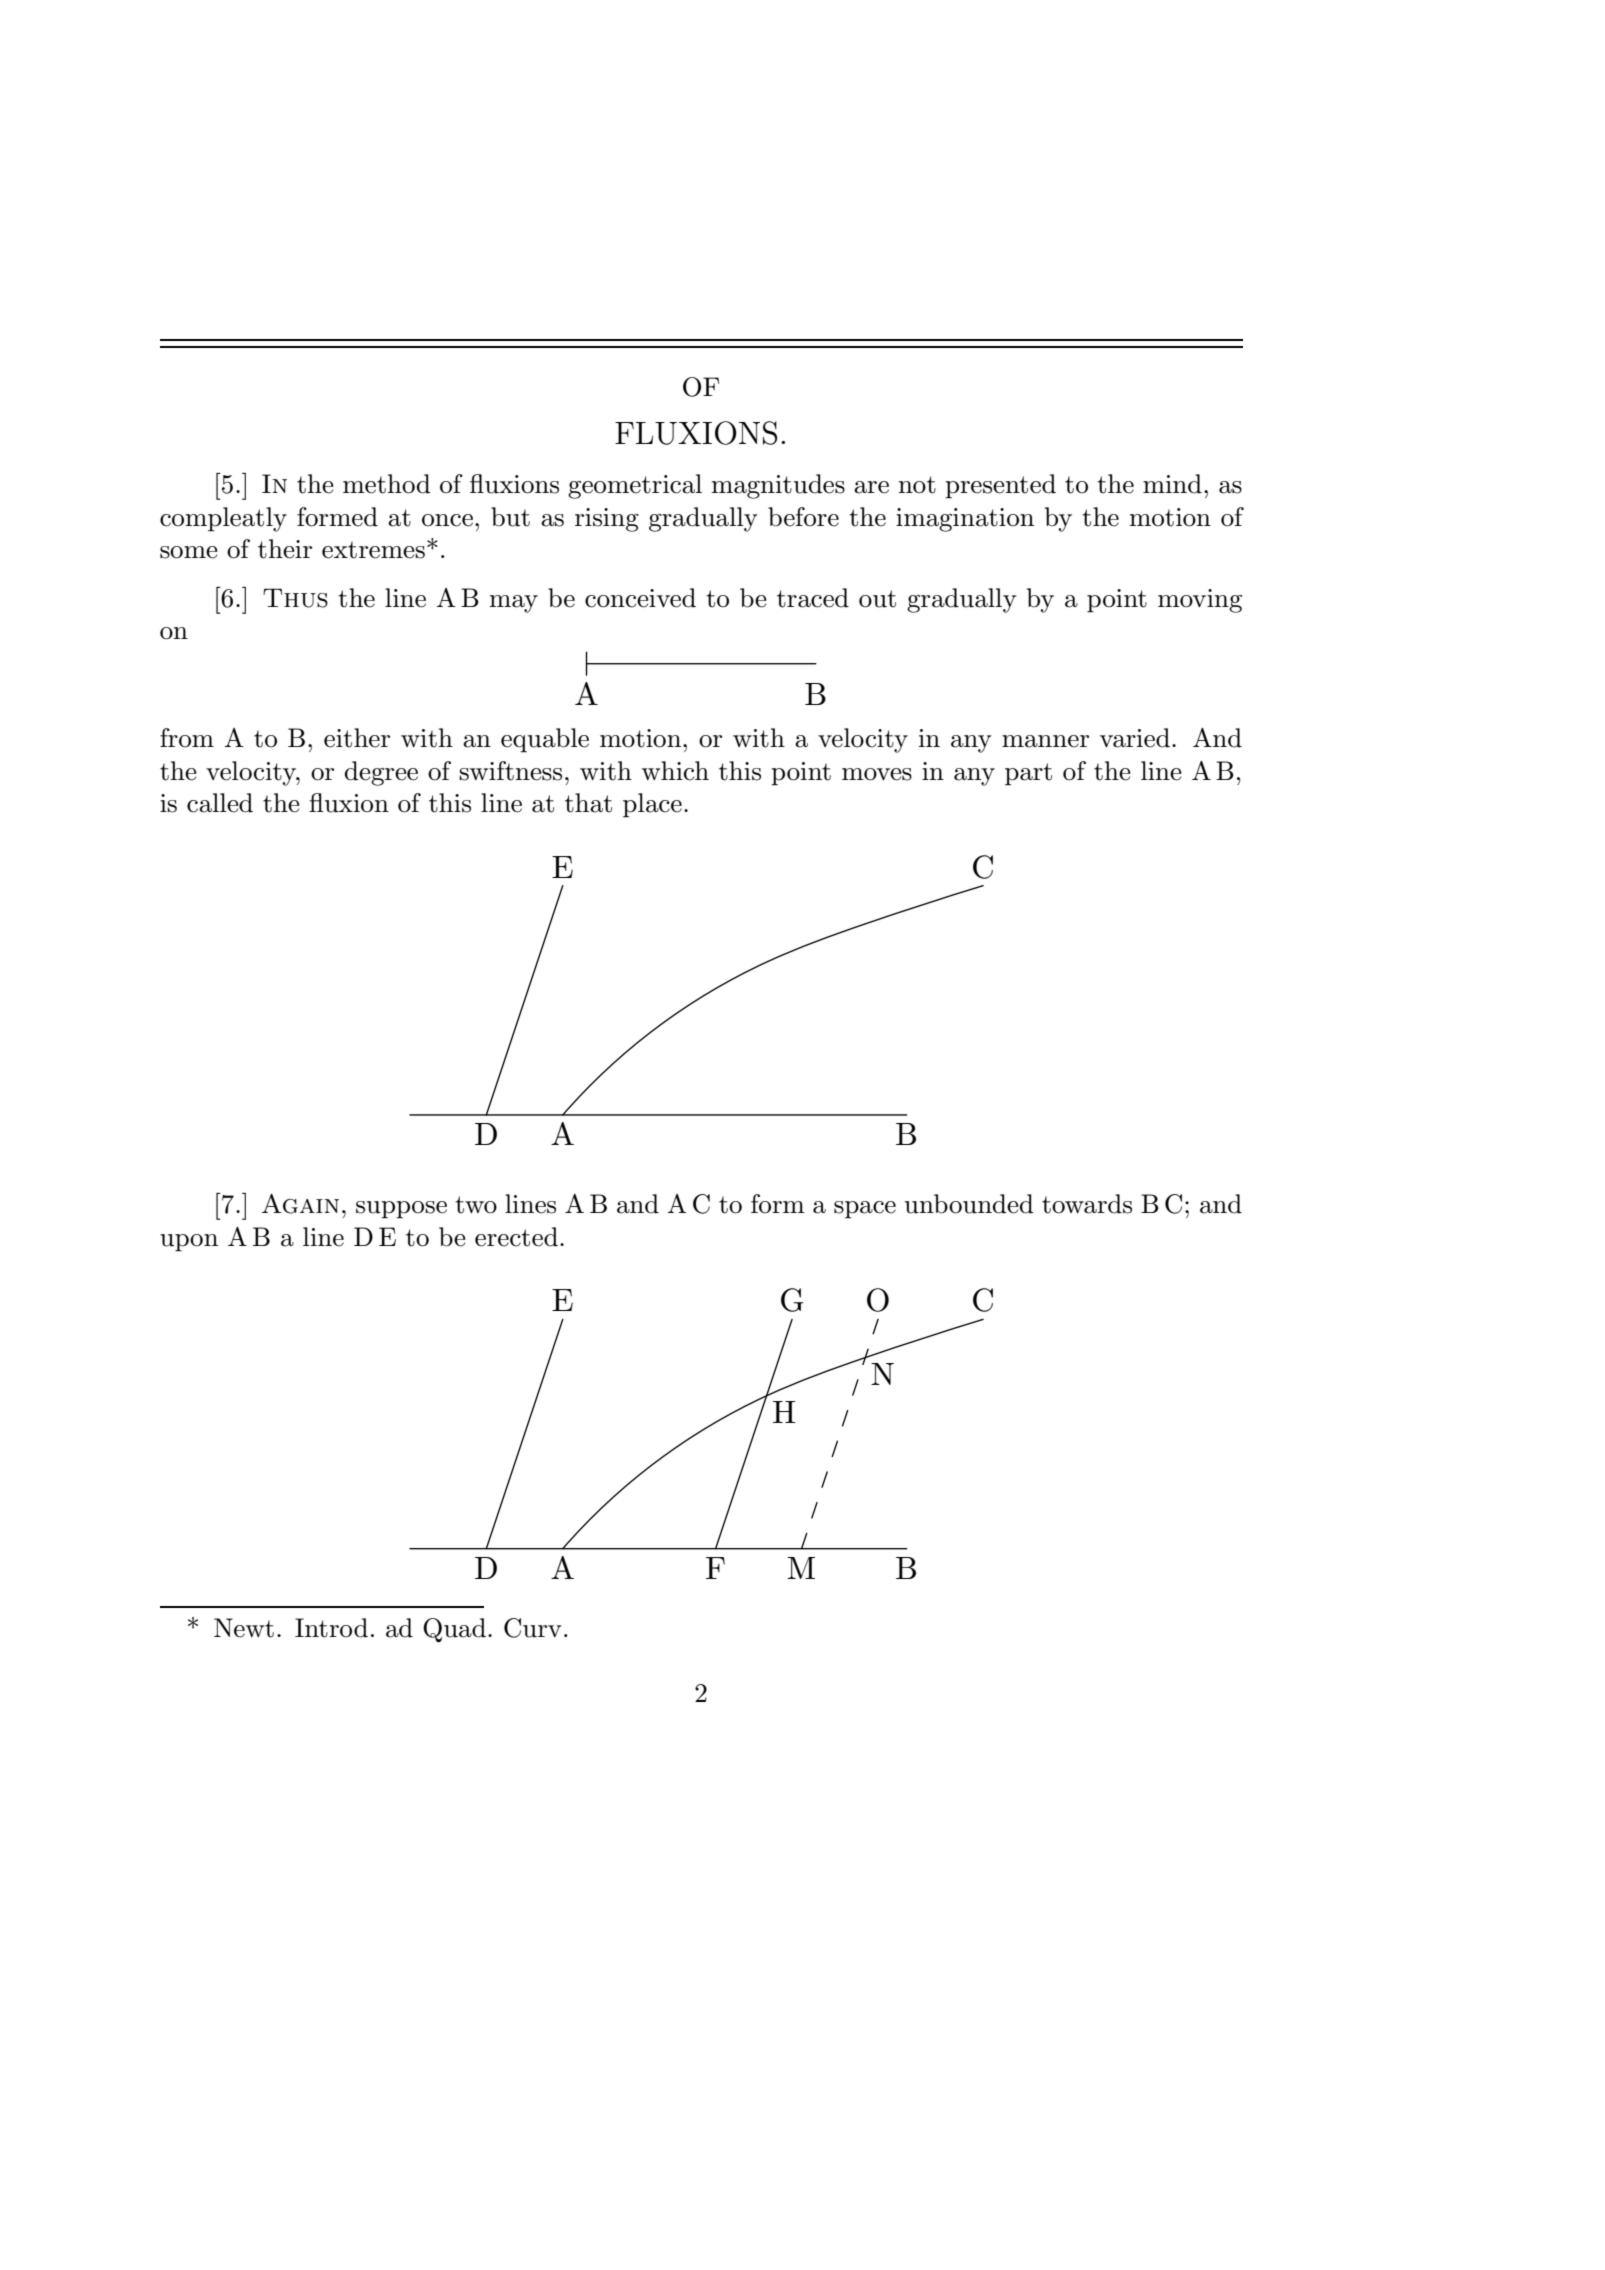 The height and width of the document is (2270, 1605). What do you see at coordinates (381, 773) in the document?
I see `degree` at bounding box center [381, 773].
